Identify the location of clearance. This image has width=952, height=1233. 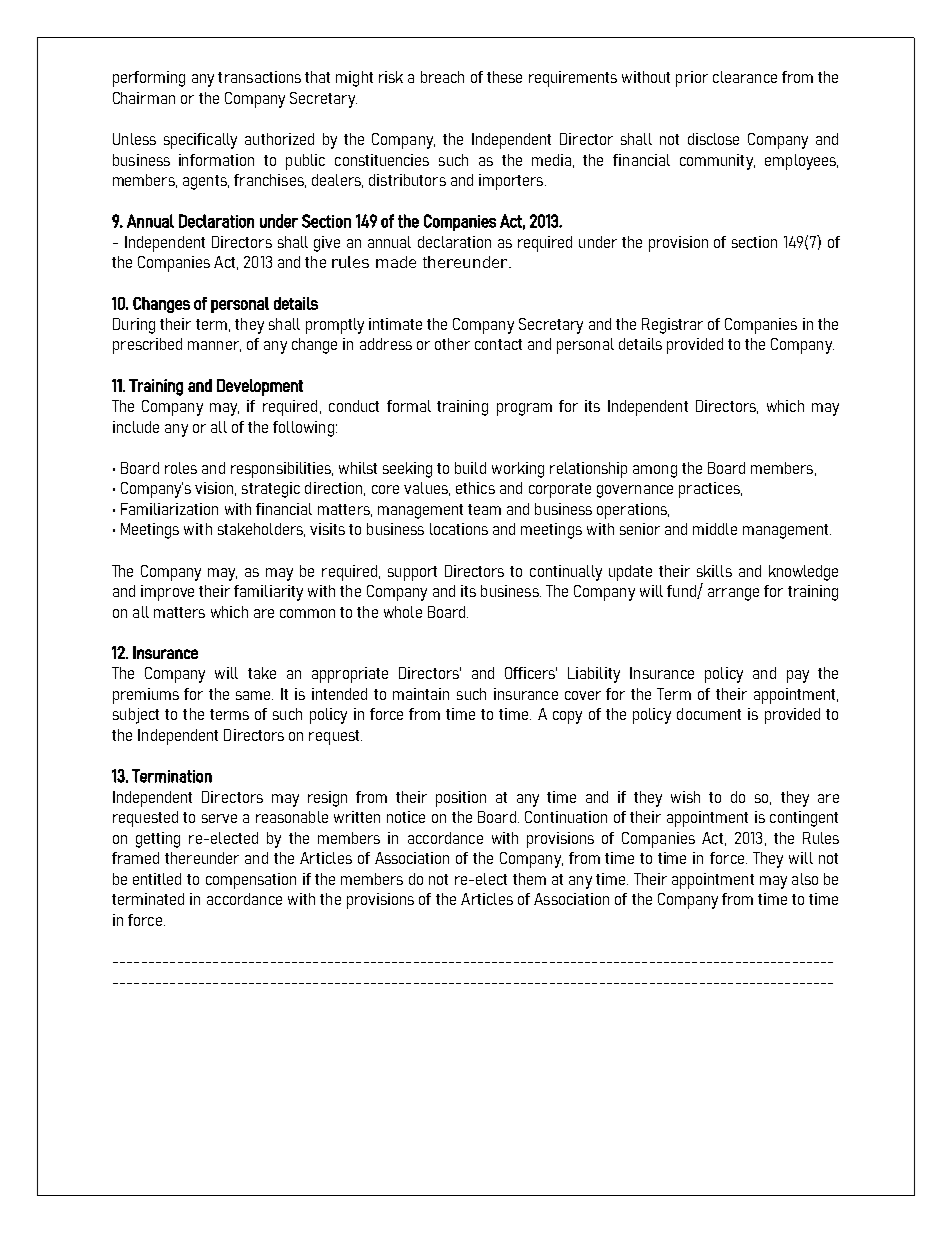
(745, 77).
